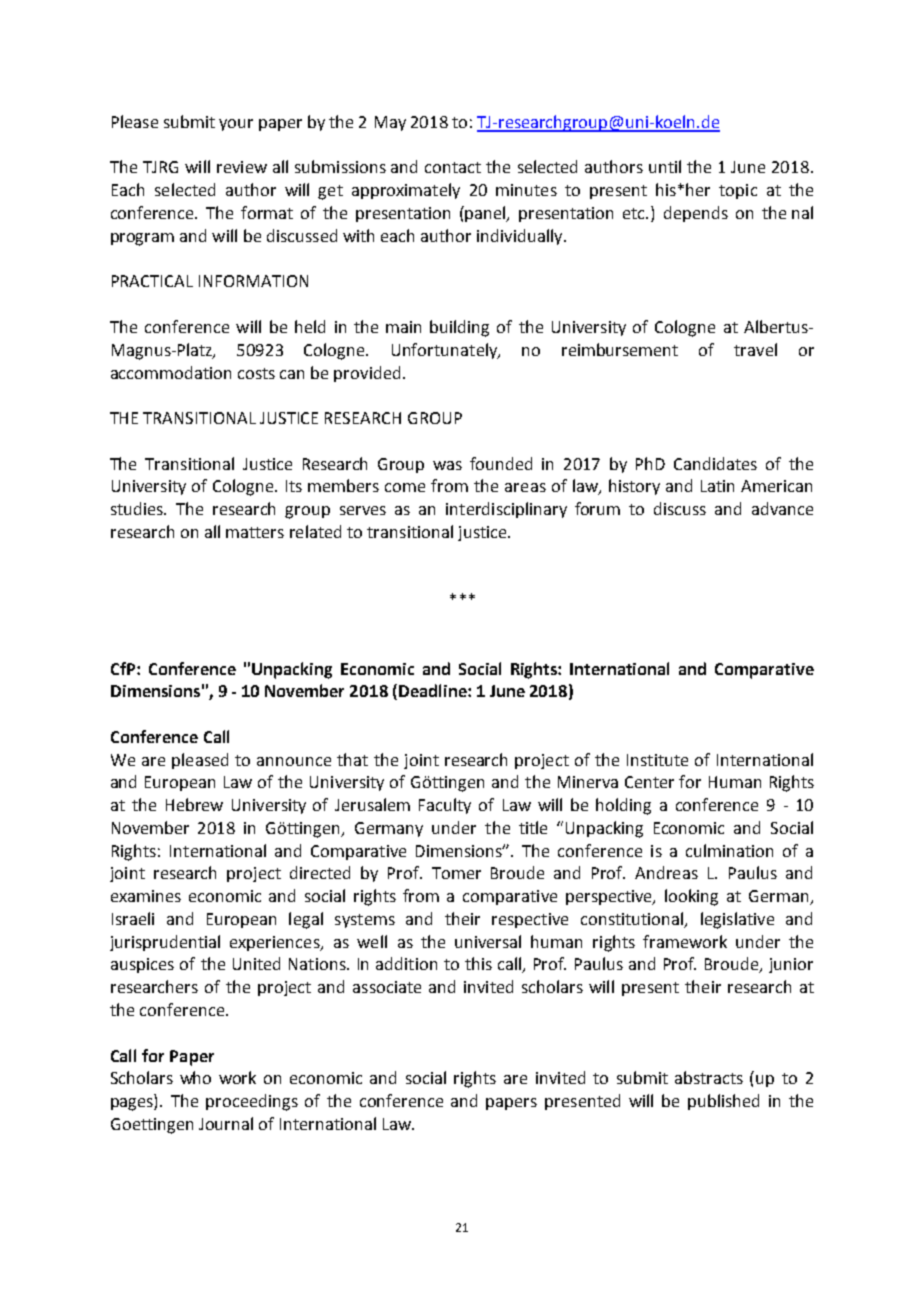  I want to click on Hebrew, so click(194, 804).
